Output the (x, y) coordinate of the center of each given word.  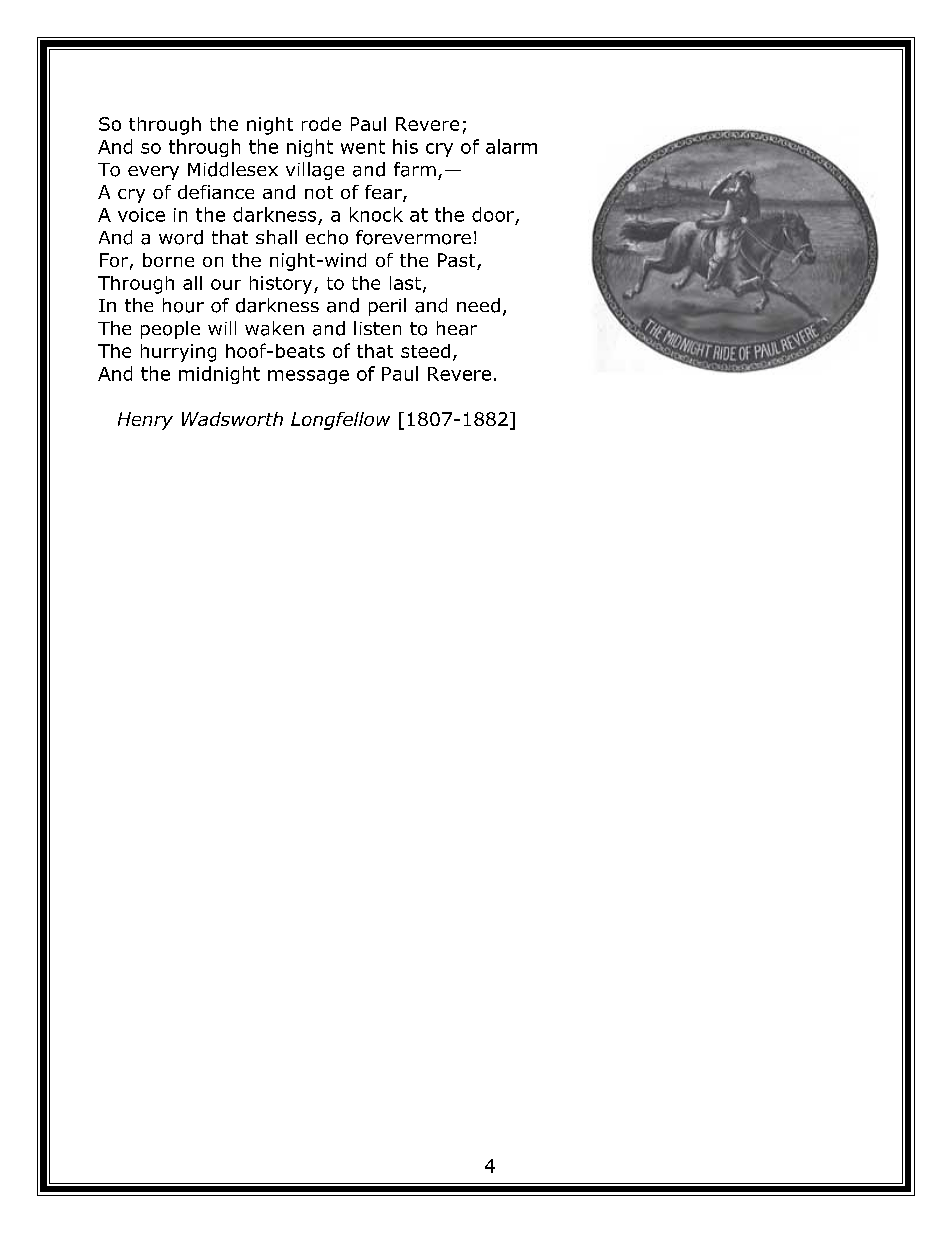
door (493, 214)
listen (377, 328)
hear (457, 328)
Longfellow (340, 421)
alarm (511, 146)
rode (321, 124)
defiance (216, 192)
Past (458, 261)
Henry (145, 421)
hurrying (178, 353)
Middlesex (233, 169)
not (319, 192)
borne (168, 260)
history (282, 285)
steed (425, 351)
